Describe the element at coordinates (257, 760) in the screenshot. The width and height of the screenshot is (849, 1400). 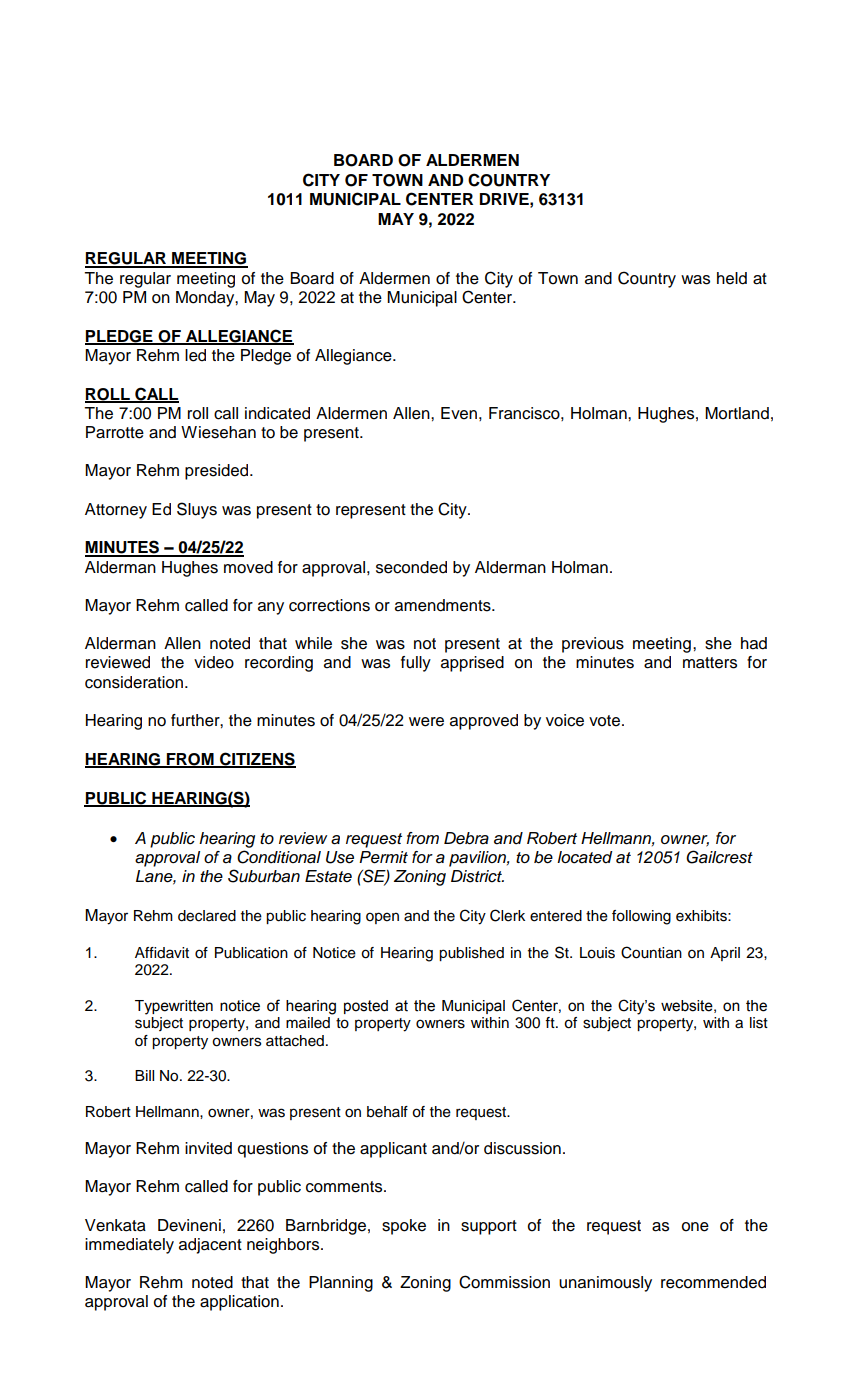
I see `CITIZENS` at that location.
